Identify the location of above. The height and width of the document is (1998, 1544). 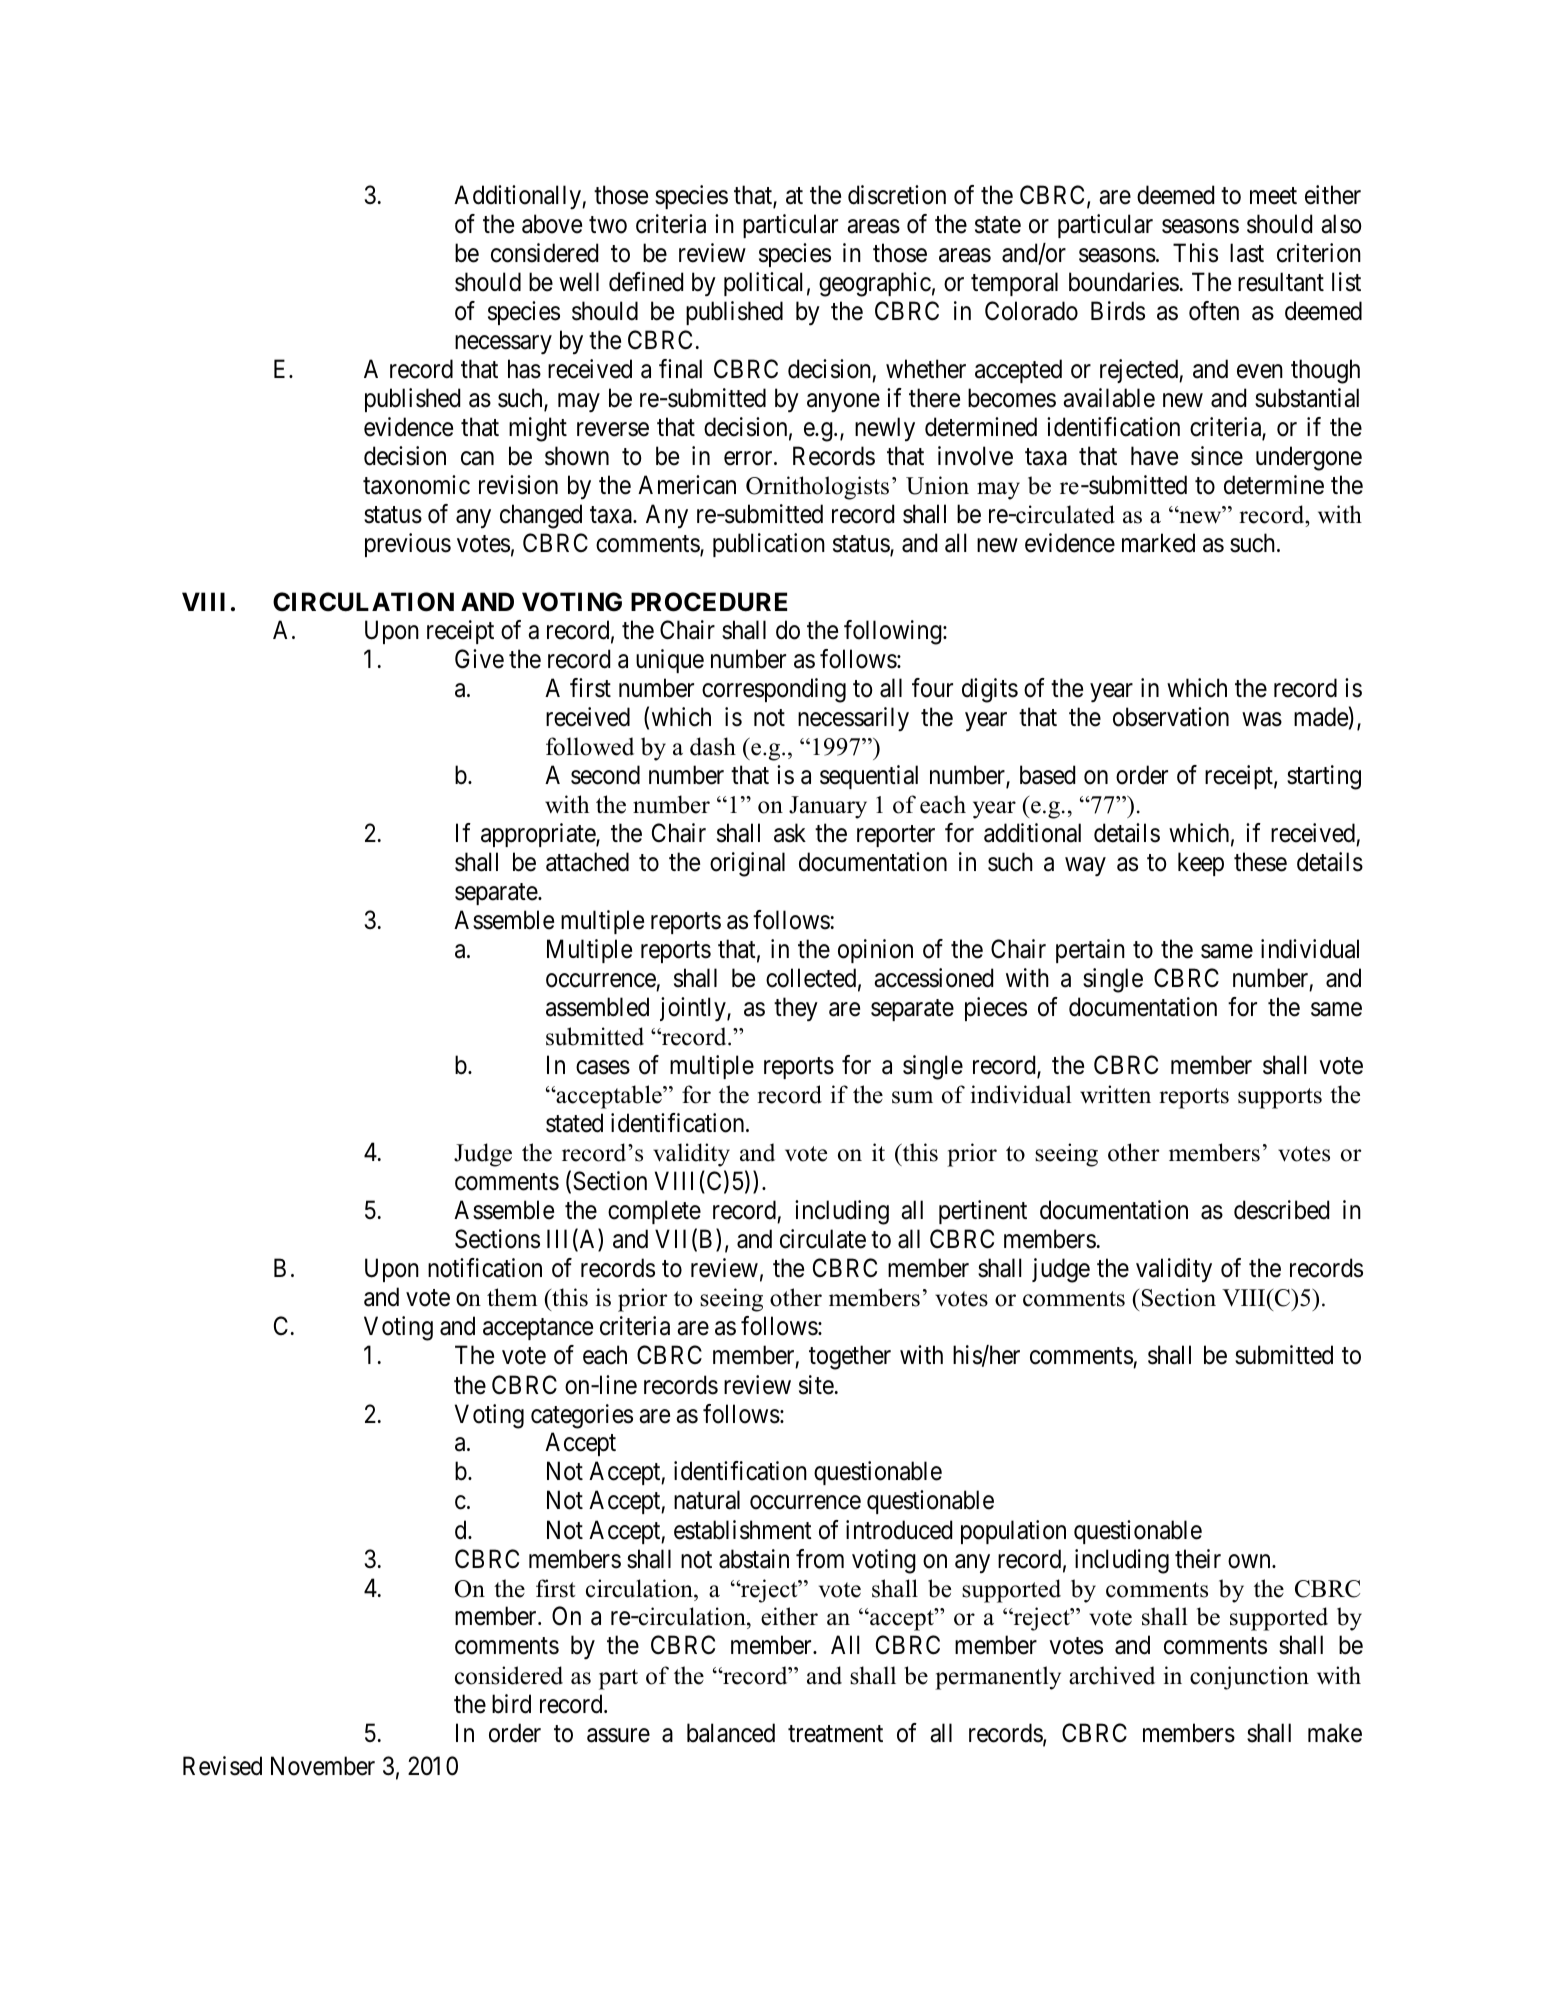
(552, 224).
